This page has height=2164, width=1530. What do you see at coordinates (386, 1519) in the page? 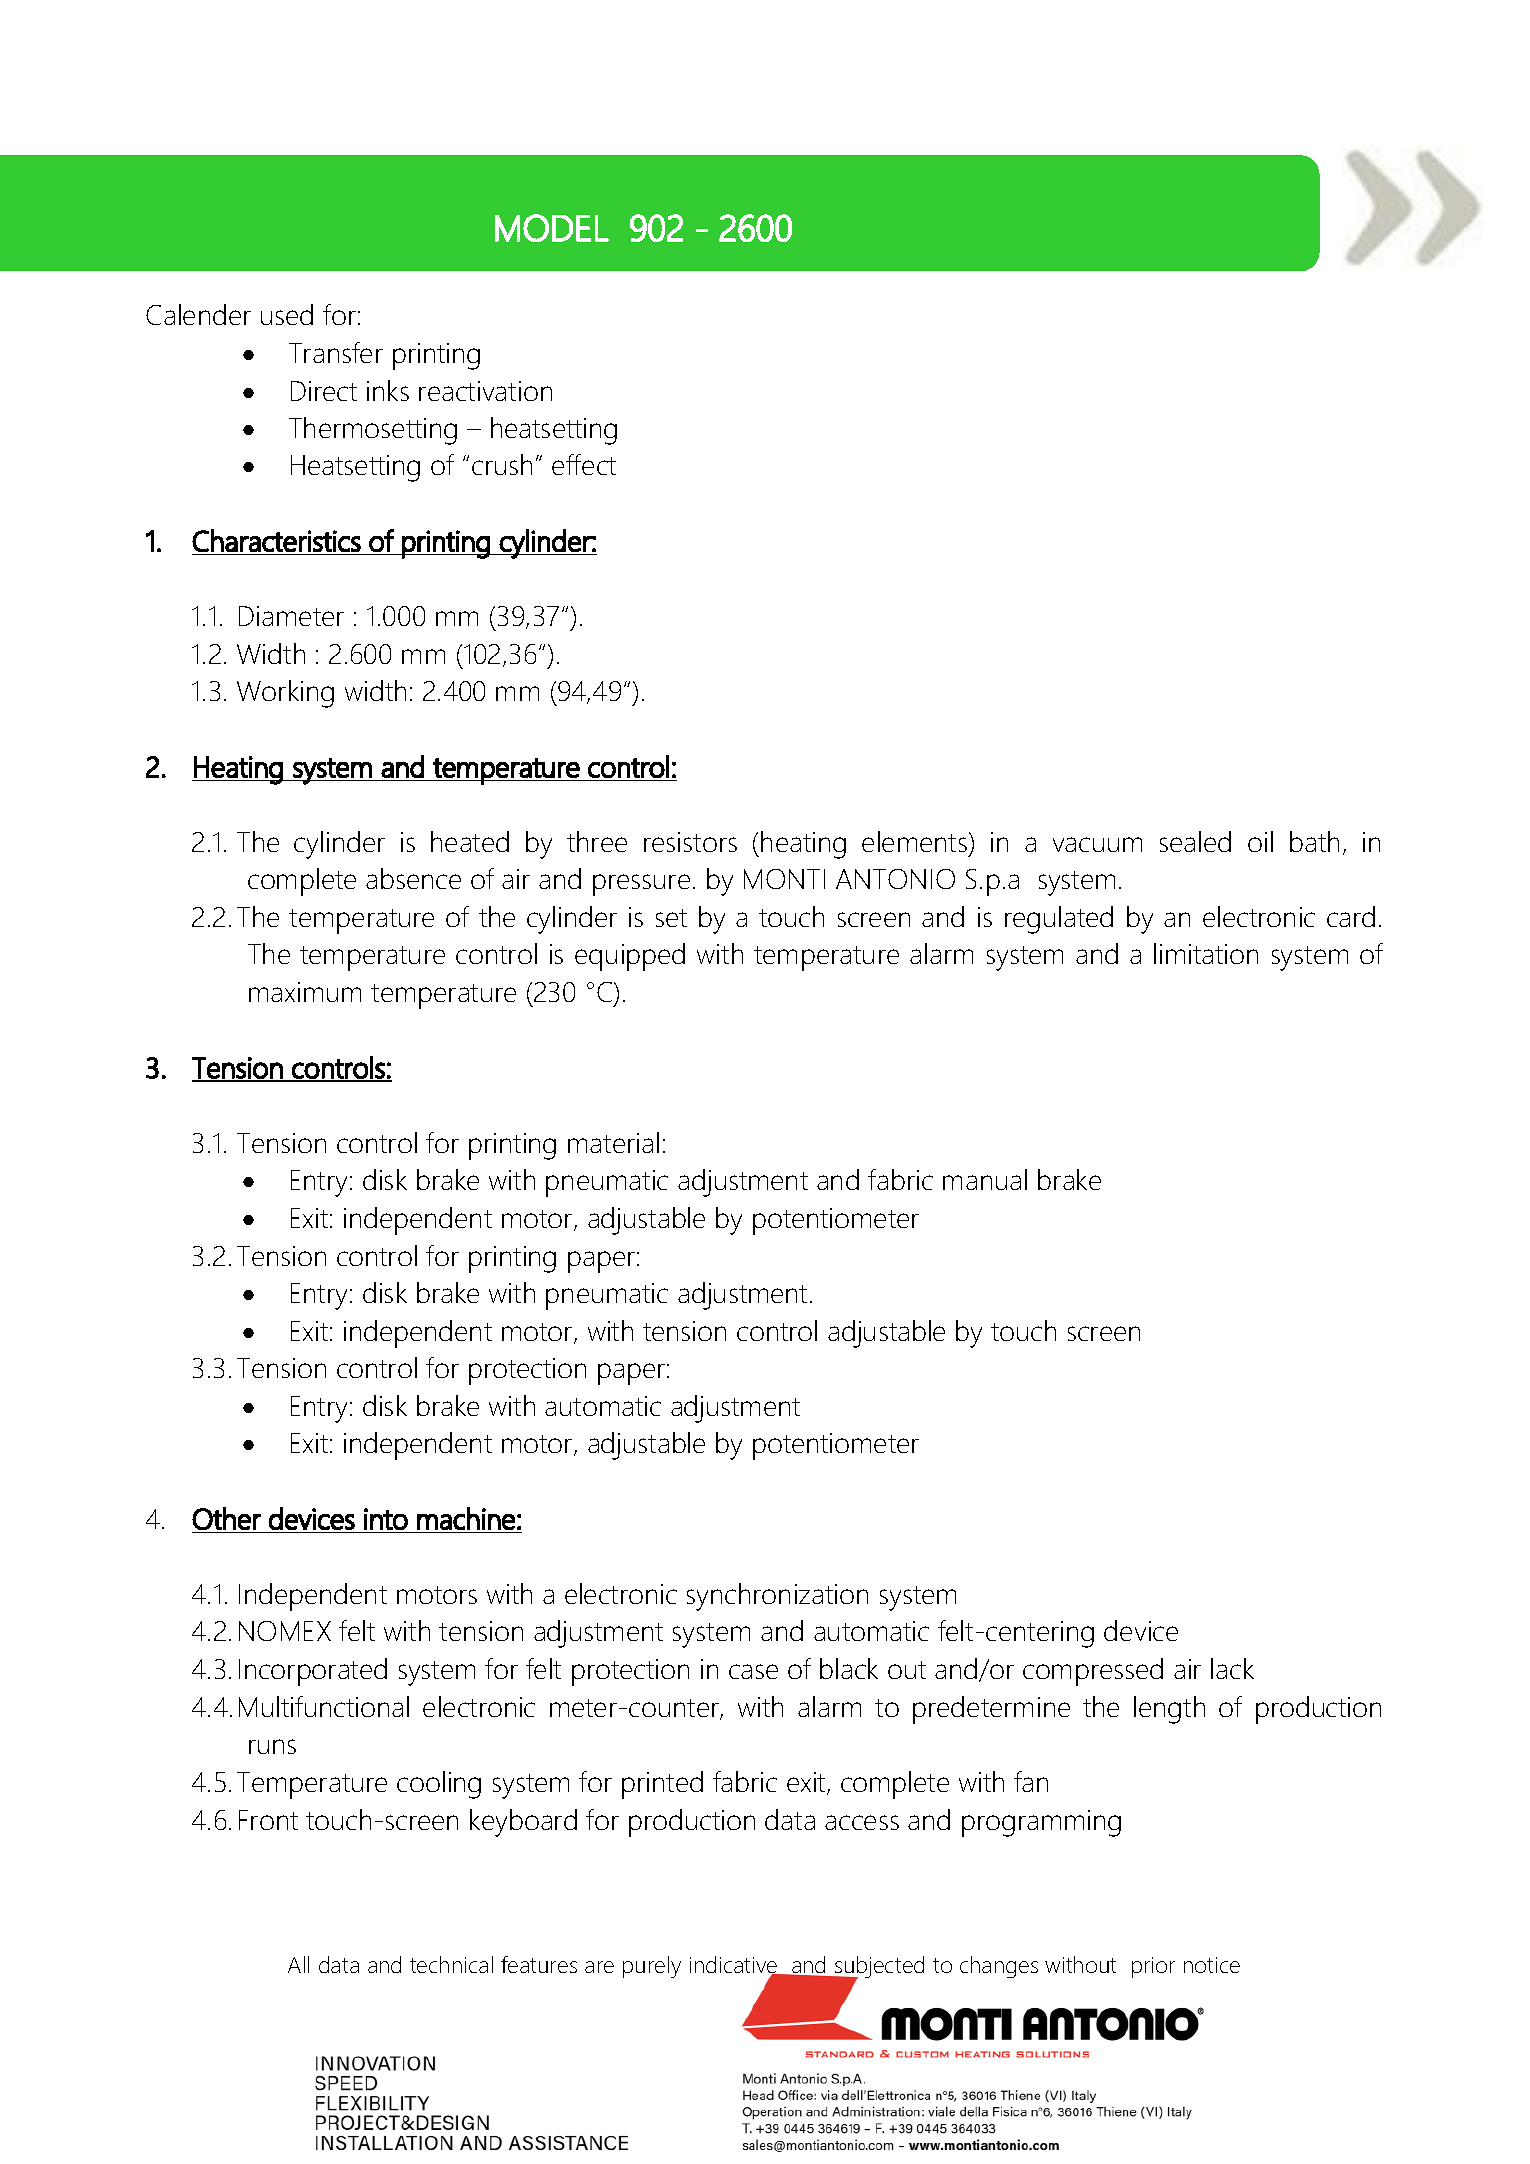
I see `into` at bounding box center [386, 1519].
